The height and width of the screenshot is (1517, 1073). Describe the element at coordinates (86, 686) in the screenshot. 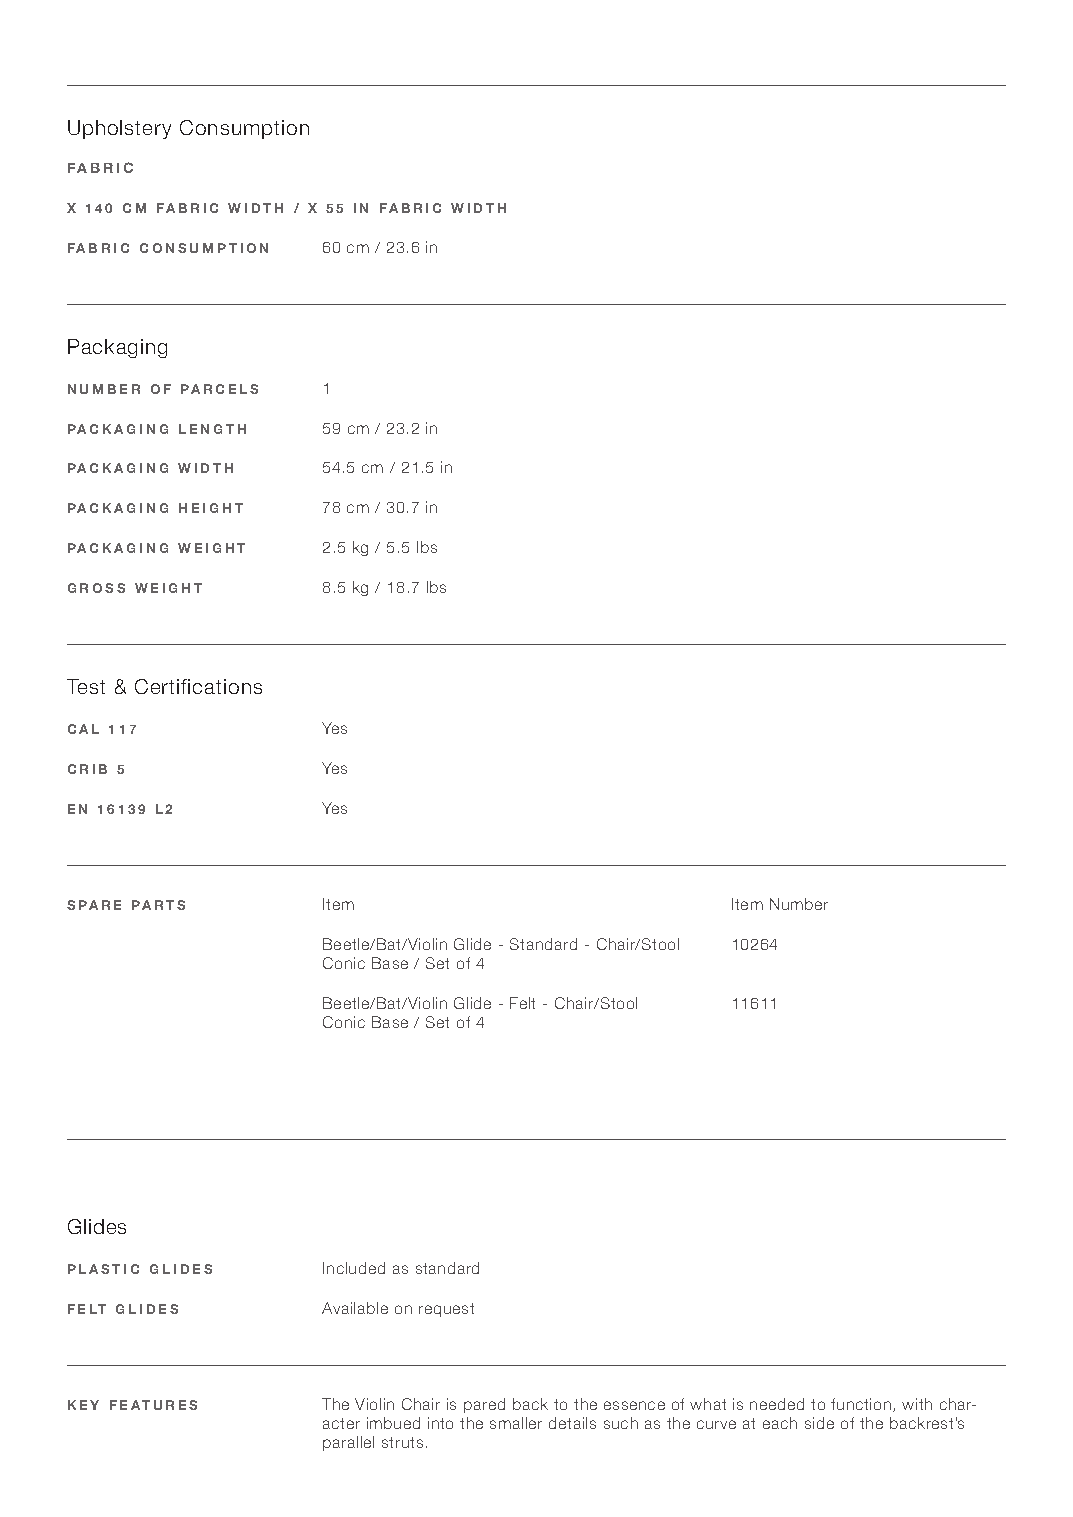

I see `Test` at that location.
